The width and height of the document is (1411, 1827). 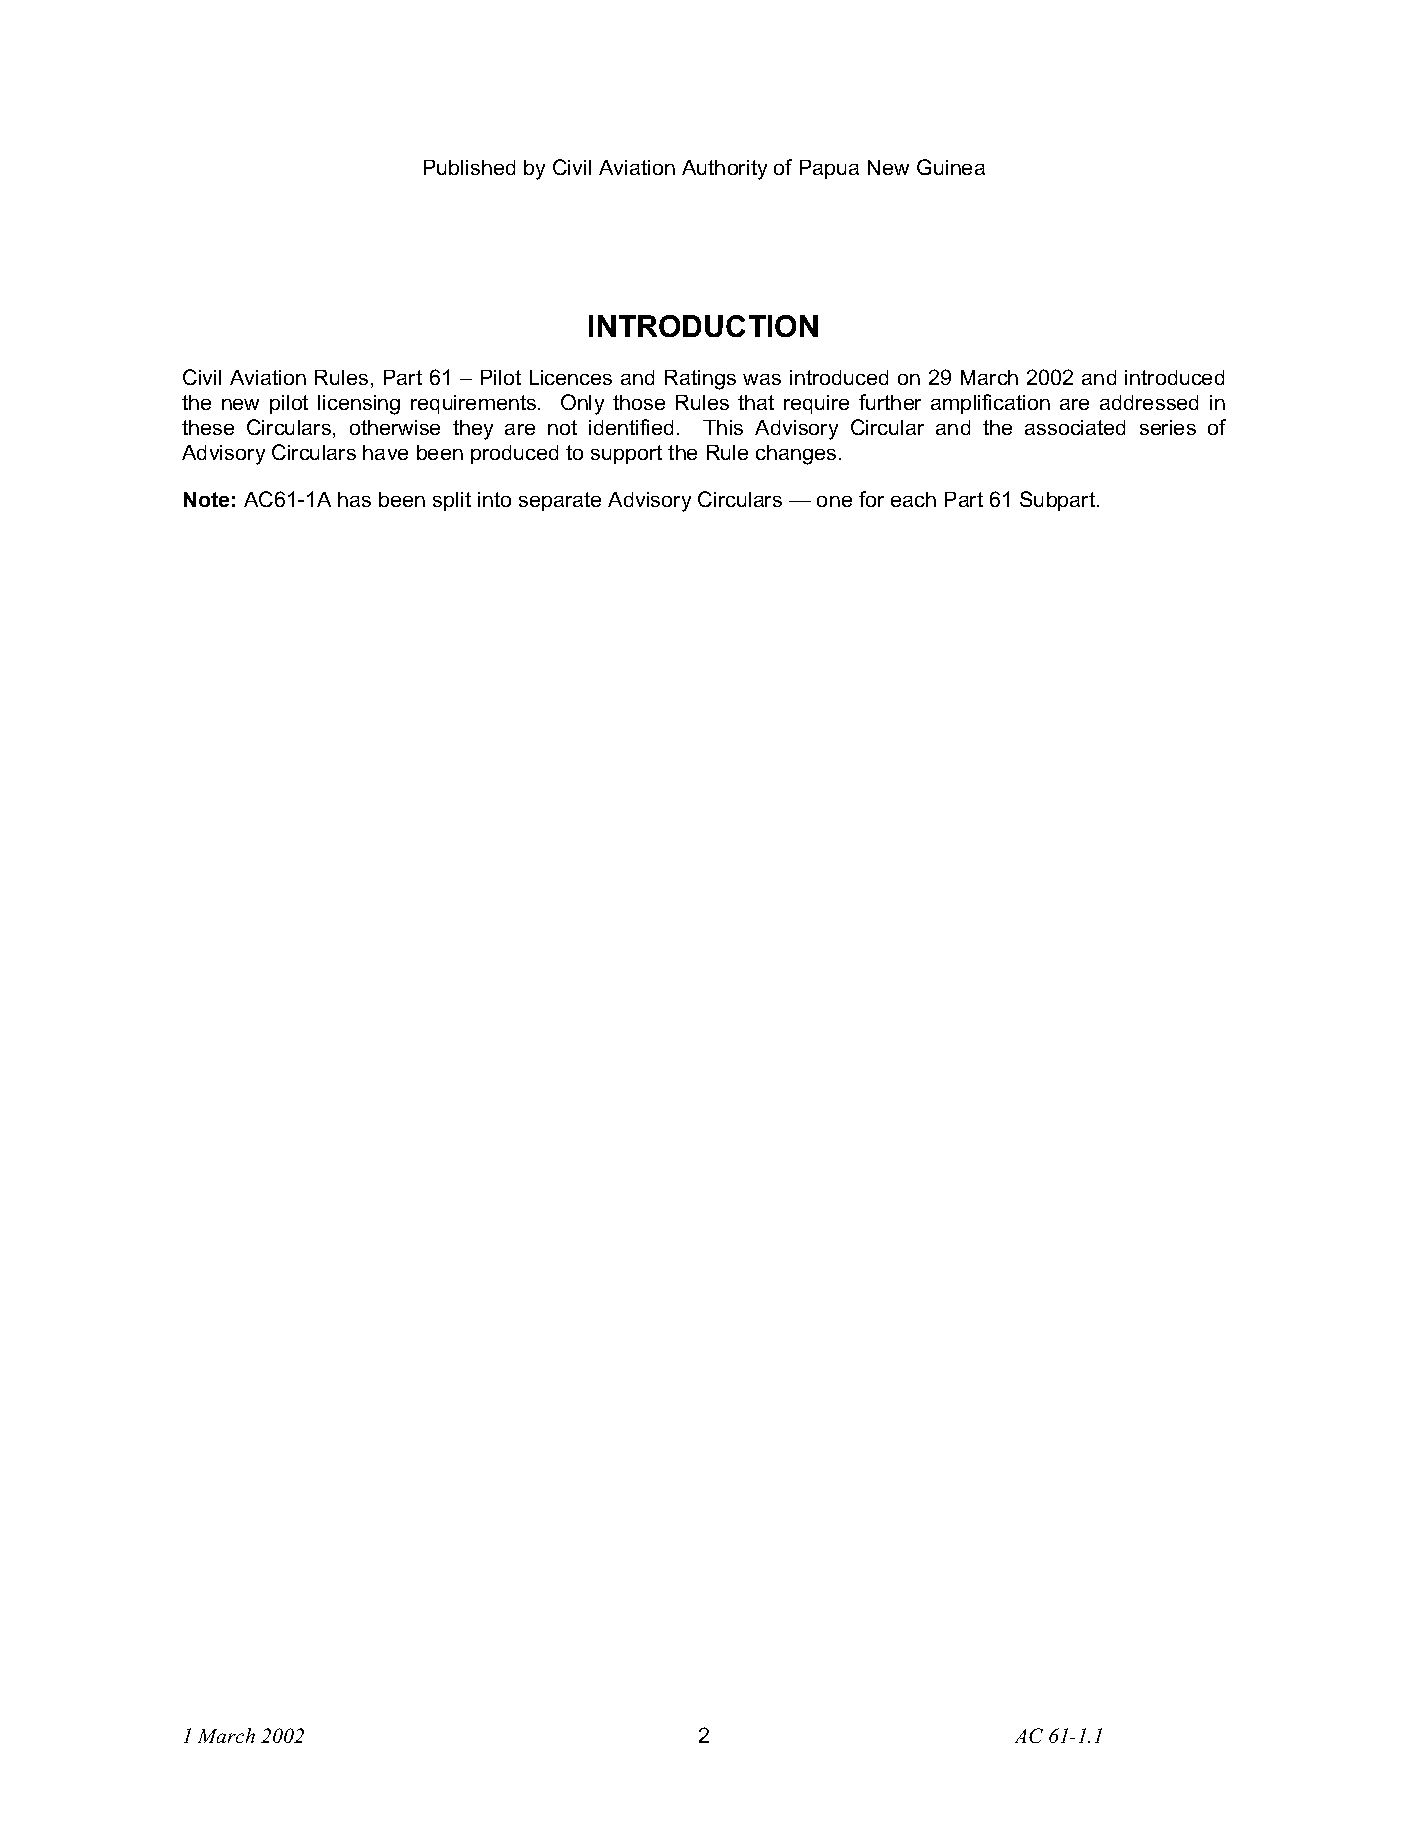 I want to click on separate, so click(x=560, y=501).
